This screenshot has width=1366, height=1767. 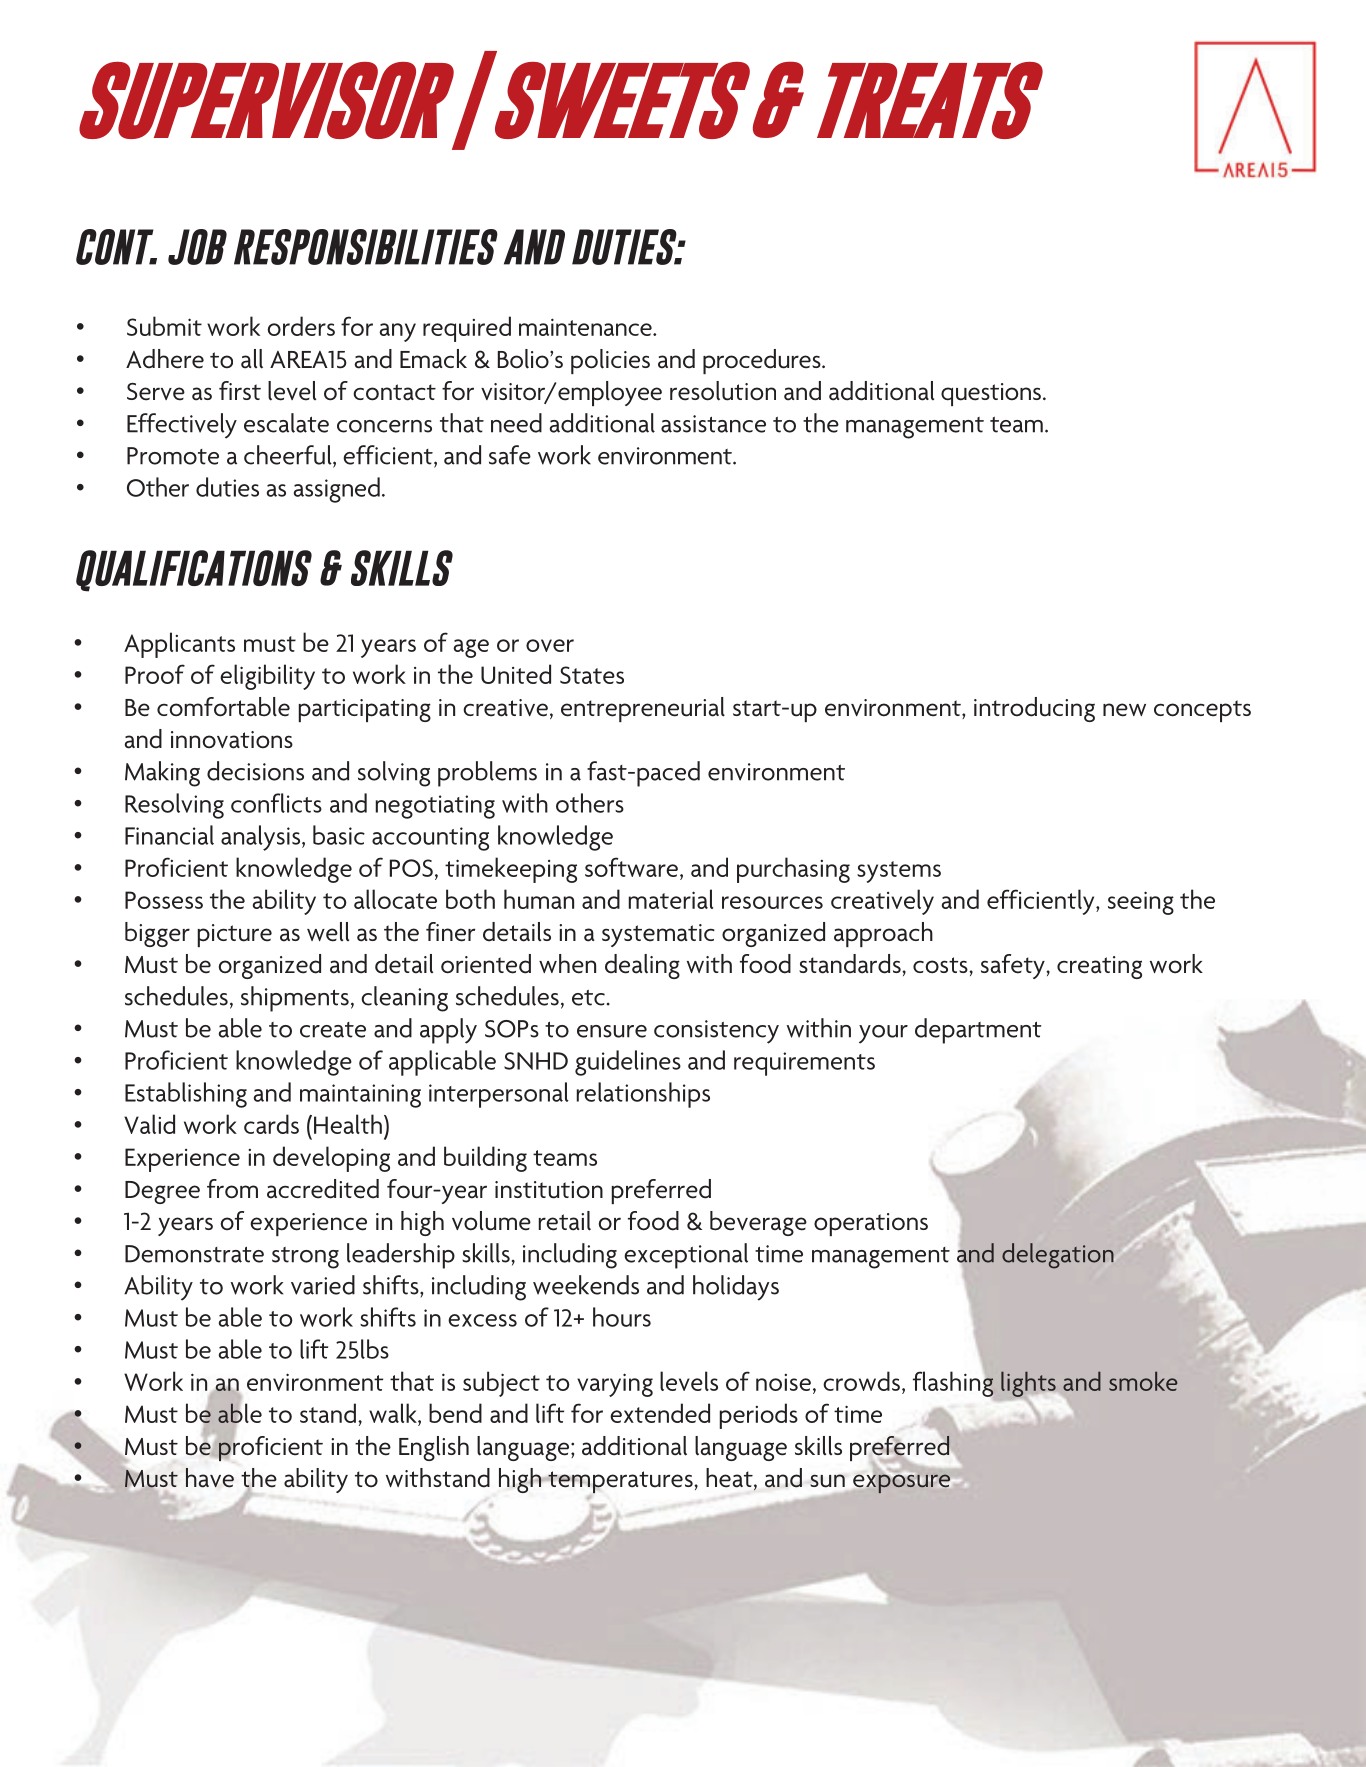 What do you see at coordinates (301, 326) in the screenshot?
I see `orders` at bounding box center [301, 326].
